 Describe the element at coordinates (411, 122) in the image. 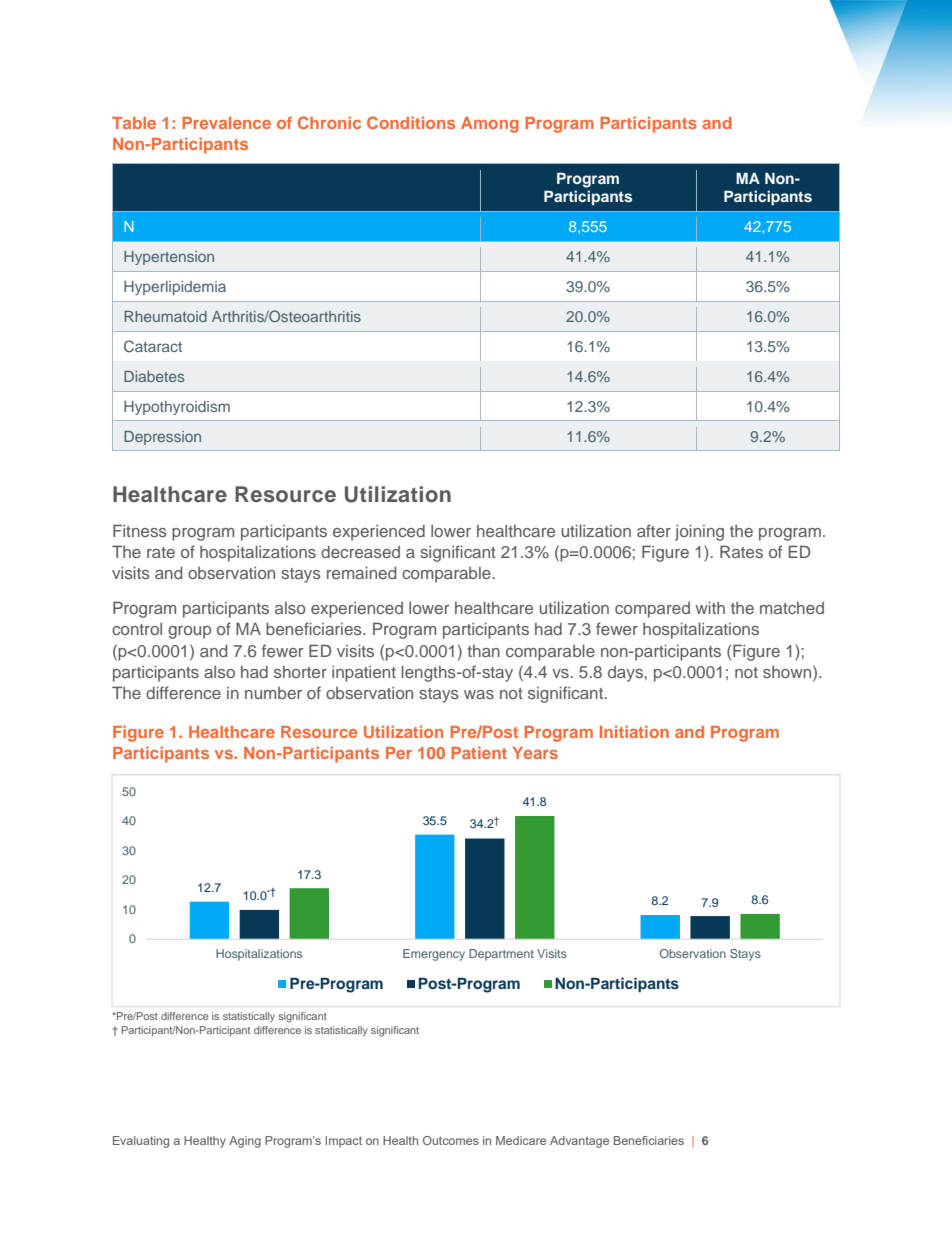

I see `Conditions` at that location.
